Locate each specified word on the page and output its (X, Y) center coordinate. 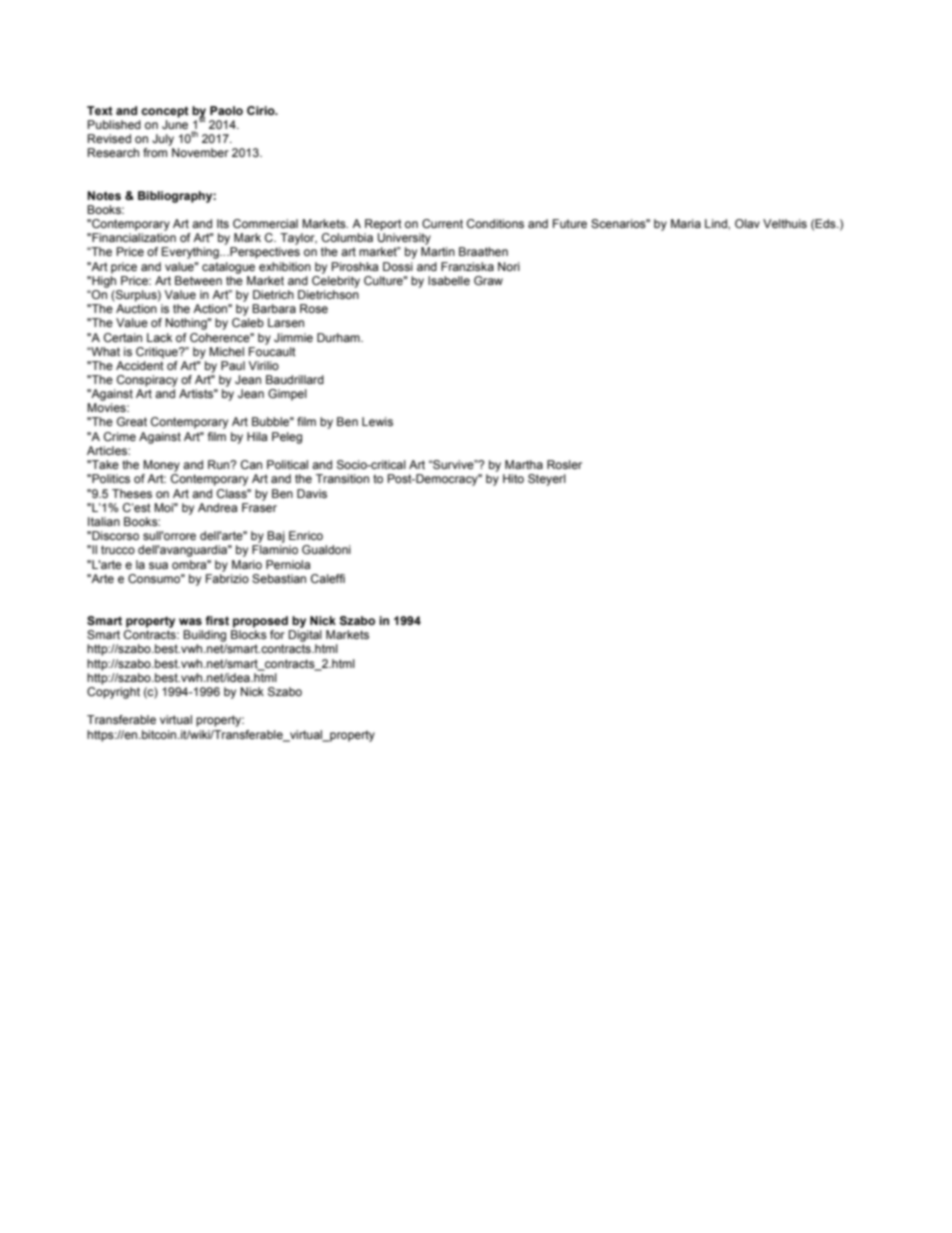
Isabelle (449, 280)
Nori (509, 266)
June (175, 124)
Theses (132, 493)
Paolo (226, 110)
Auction (136, 308)
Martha (524, 464)
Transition (342, 478)
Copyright (113, 693)
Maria (686, 223)
